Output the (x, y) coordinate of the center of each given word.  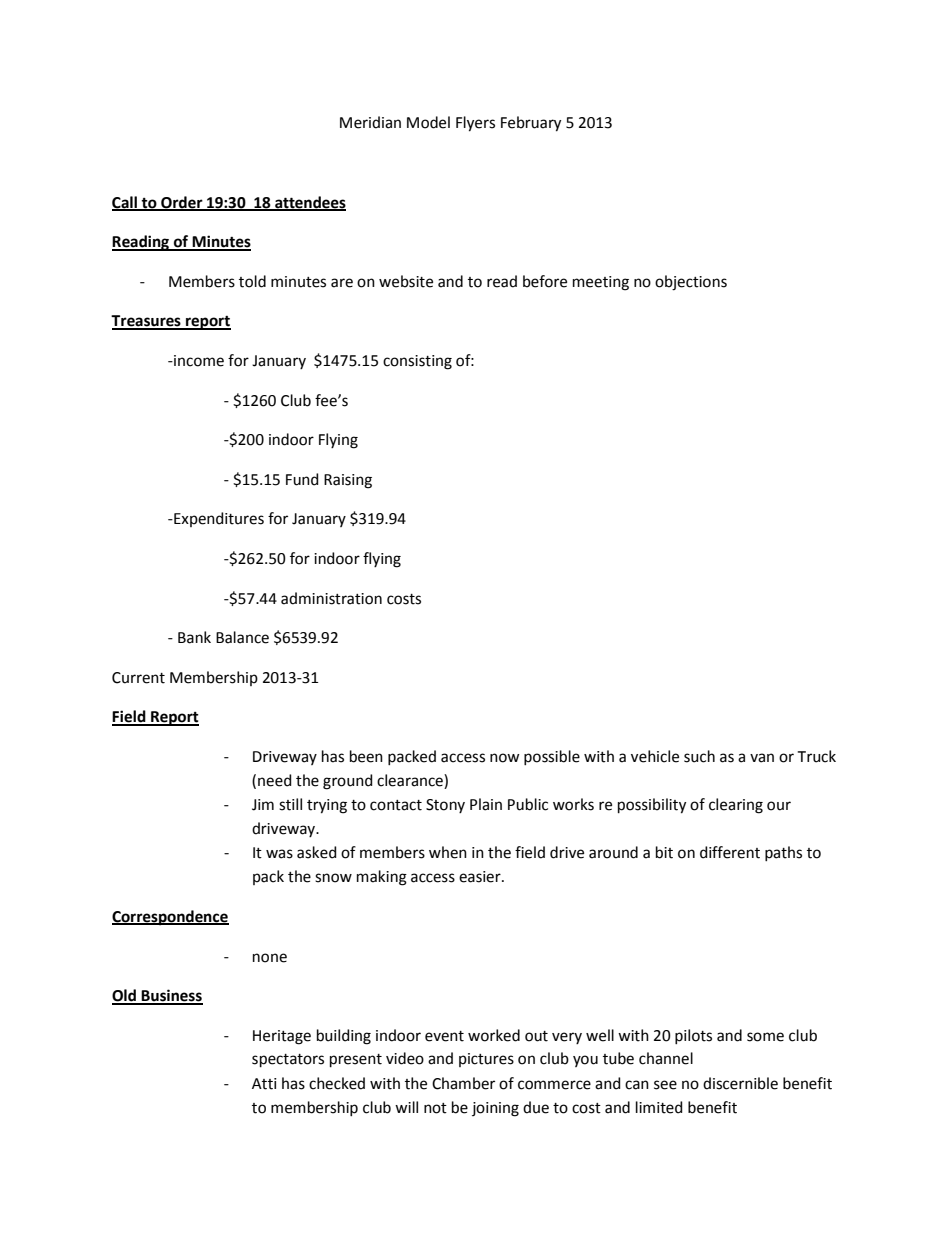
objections (691, 283)
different (730, 852)
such (699, 756)
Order (182, 203)
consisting (417, 362)
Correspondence (170, 918)
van (762, 758)
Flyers (475, 124)
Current (138, 678)
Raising (348, 481)
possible (552, 757)
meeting (601, 283)
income (198, 361)
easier (481, 877)
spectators (288, 1060)
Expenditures (218, 519)
